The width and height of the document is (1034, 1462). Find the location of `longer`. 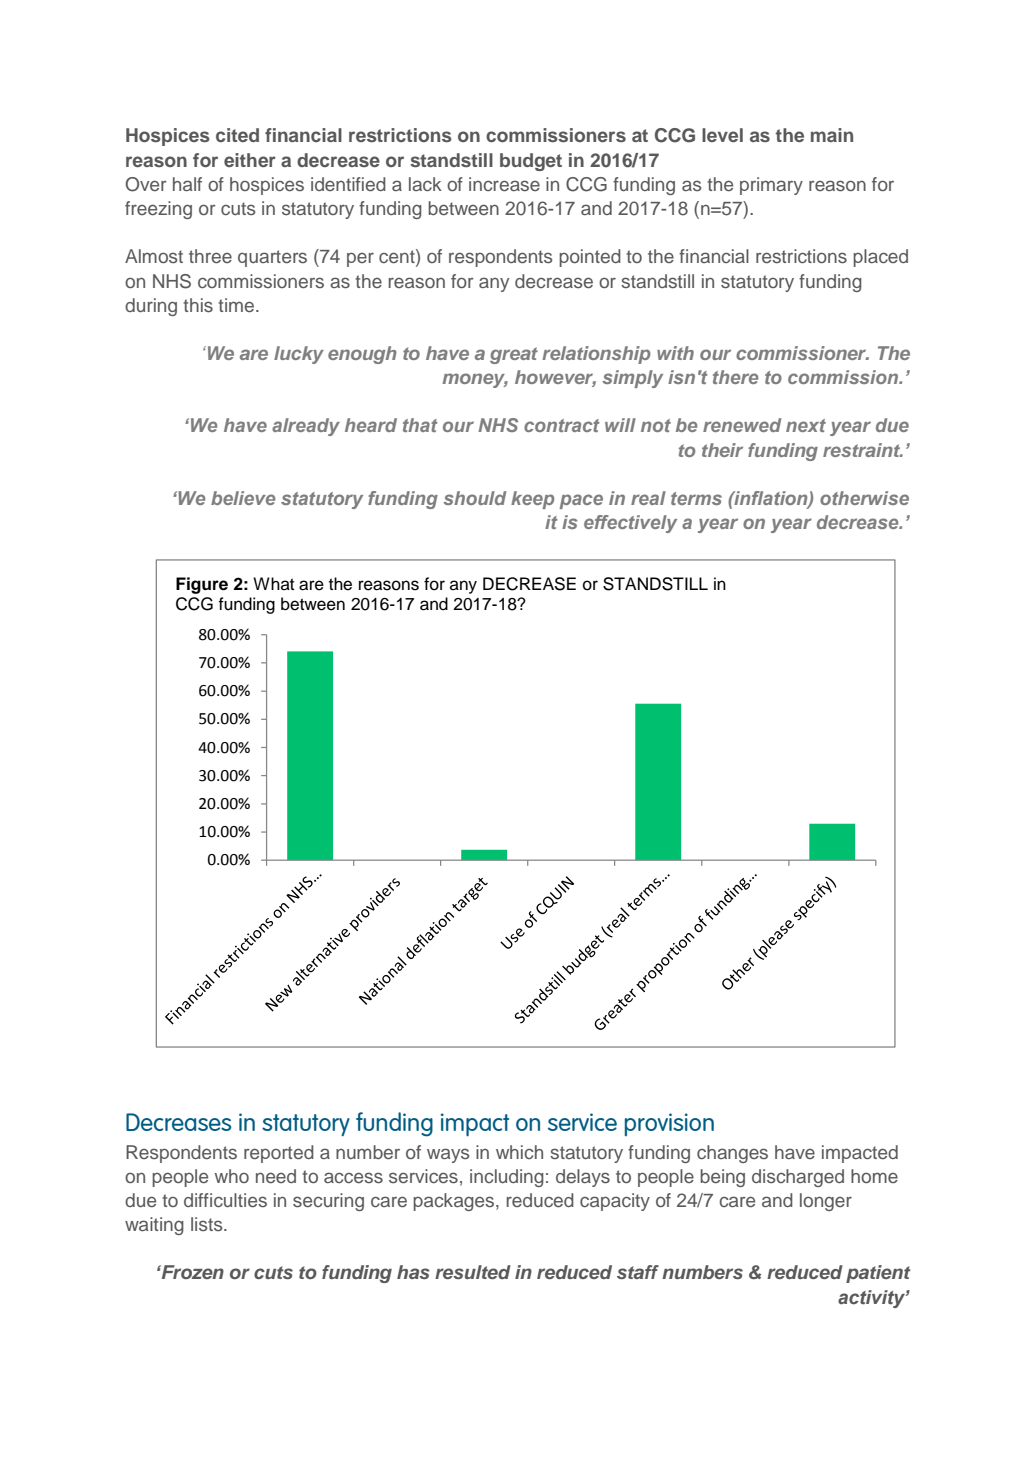

longer is located at coordinates (826, 1202).
